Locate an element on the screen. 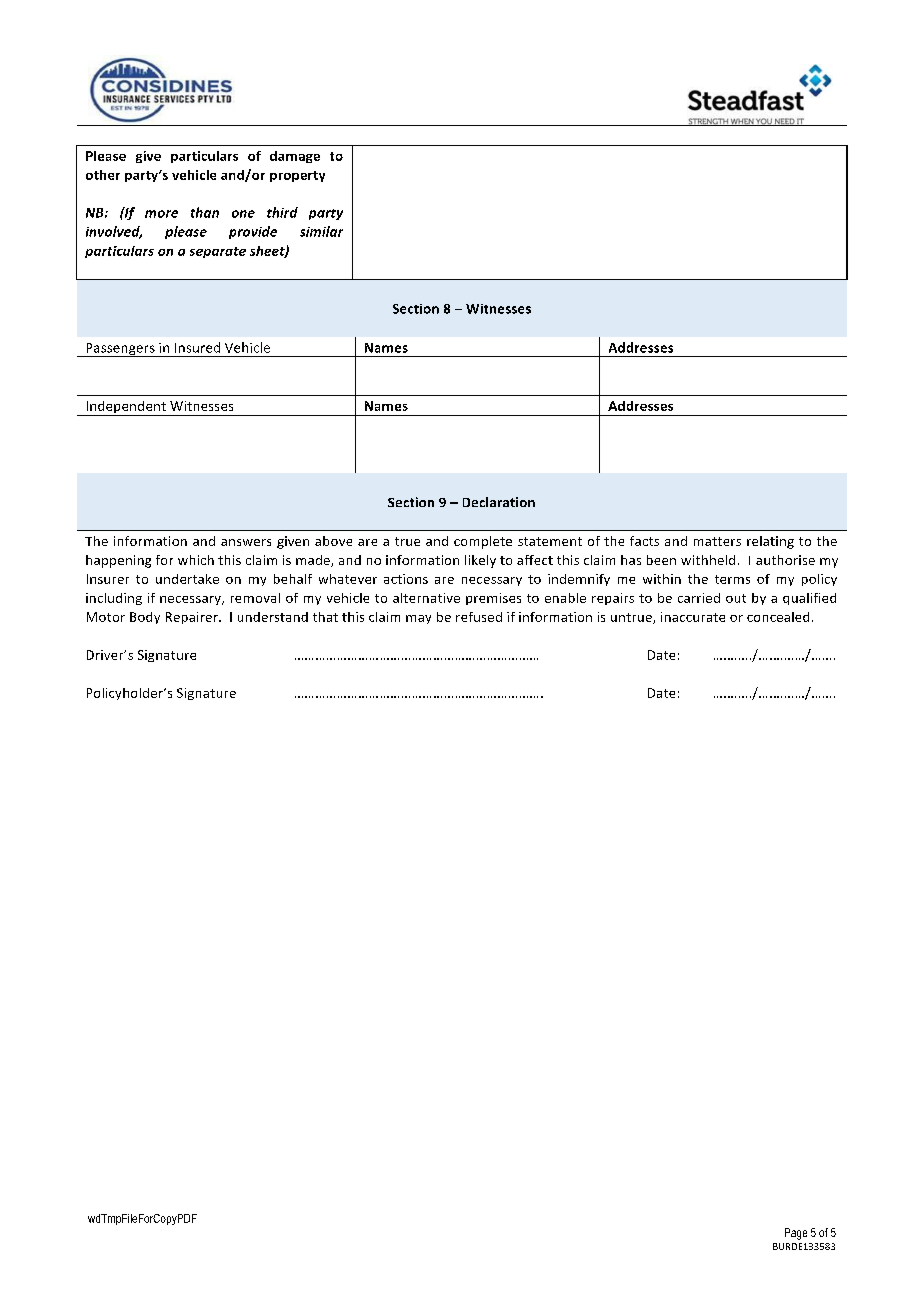  concealed is located at coordinates (778, 617).
